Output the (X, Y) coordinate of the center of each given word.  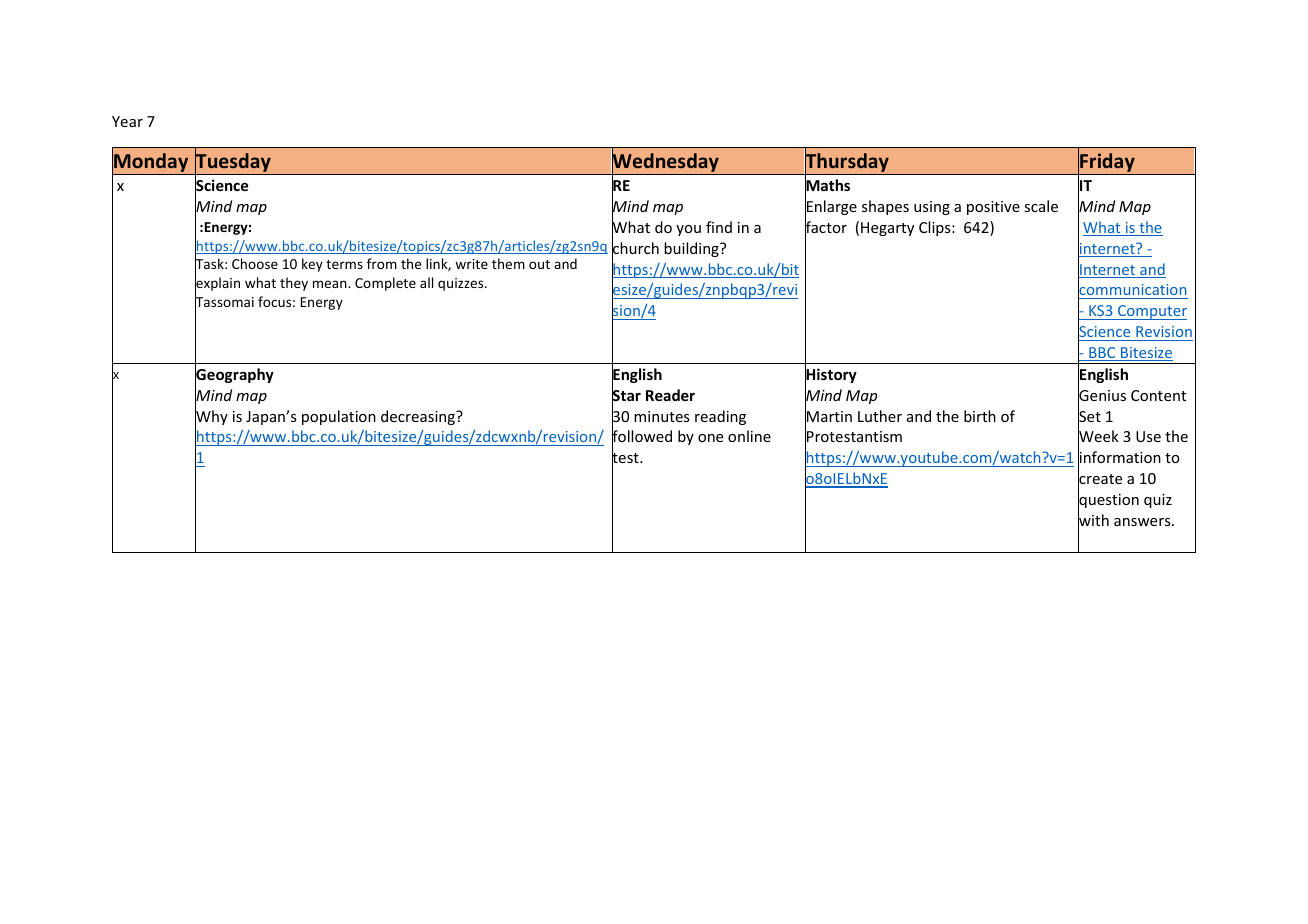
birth (980, 416)
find (719, 227)
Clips (936, 228)
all (426, 282)
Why (211, 418)
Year (127, 121)
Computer (1151, 312)
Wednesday (665, 163)
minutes (661, 416)
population (339, 417)
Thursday (847, 163)
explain (217, 285)
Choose (255, 263)
